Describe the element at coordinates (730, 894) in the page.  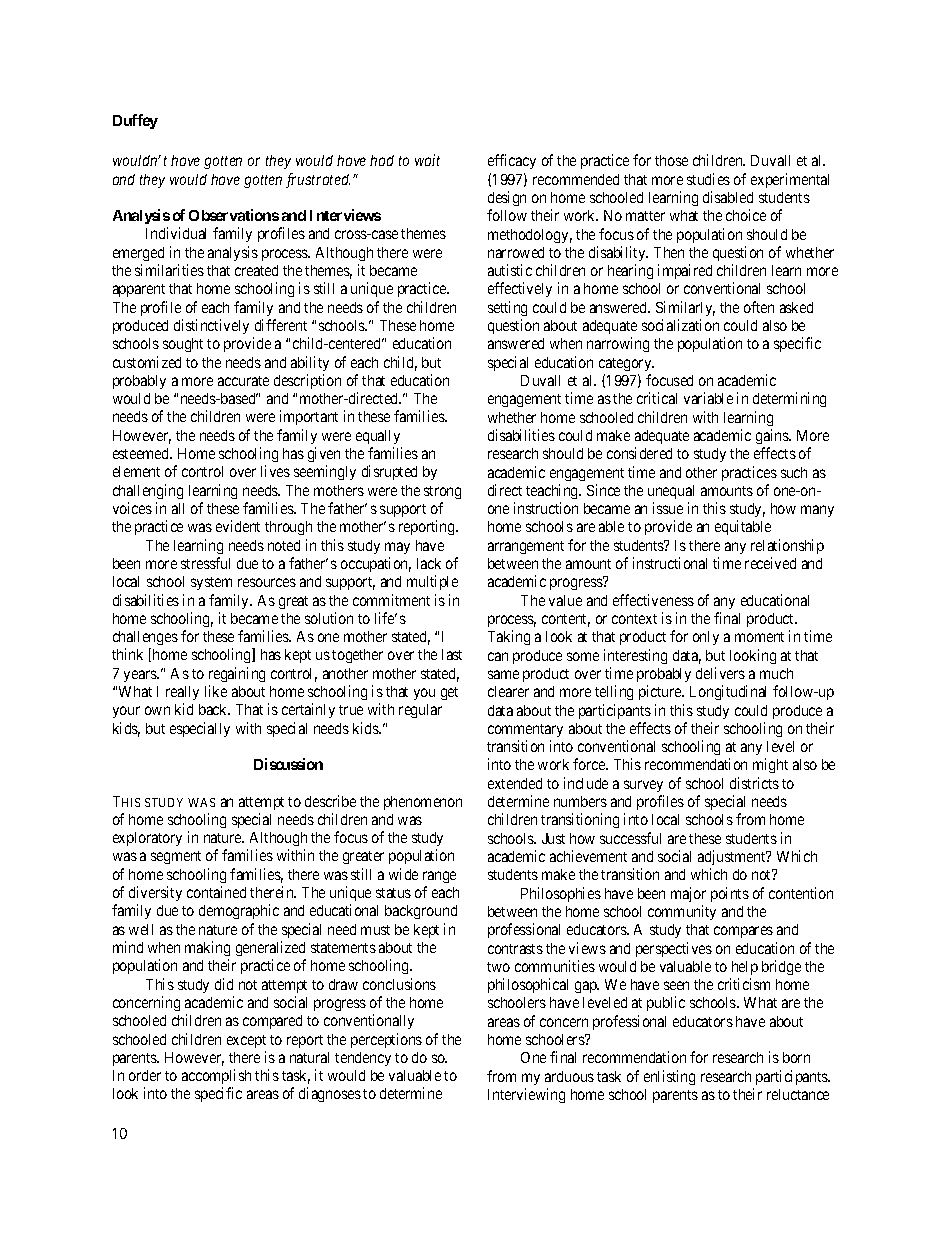
I see `points` at that location.
